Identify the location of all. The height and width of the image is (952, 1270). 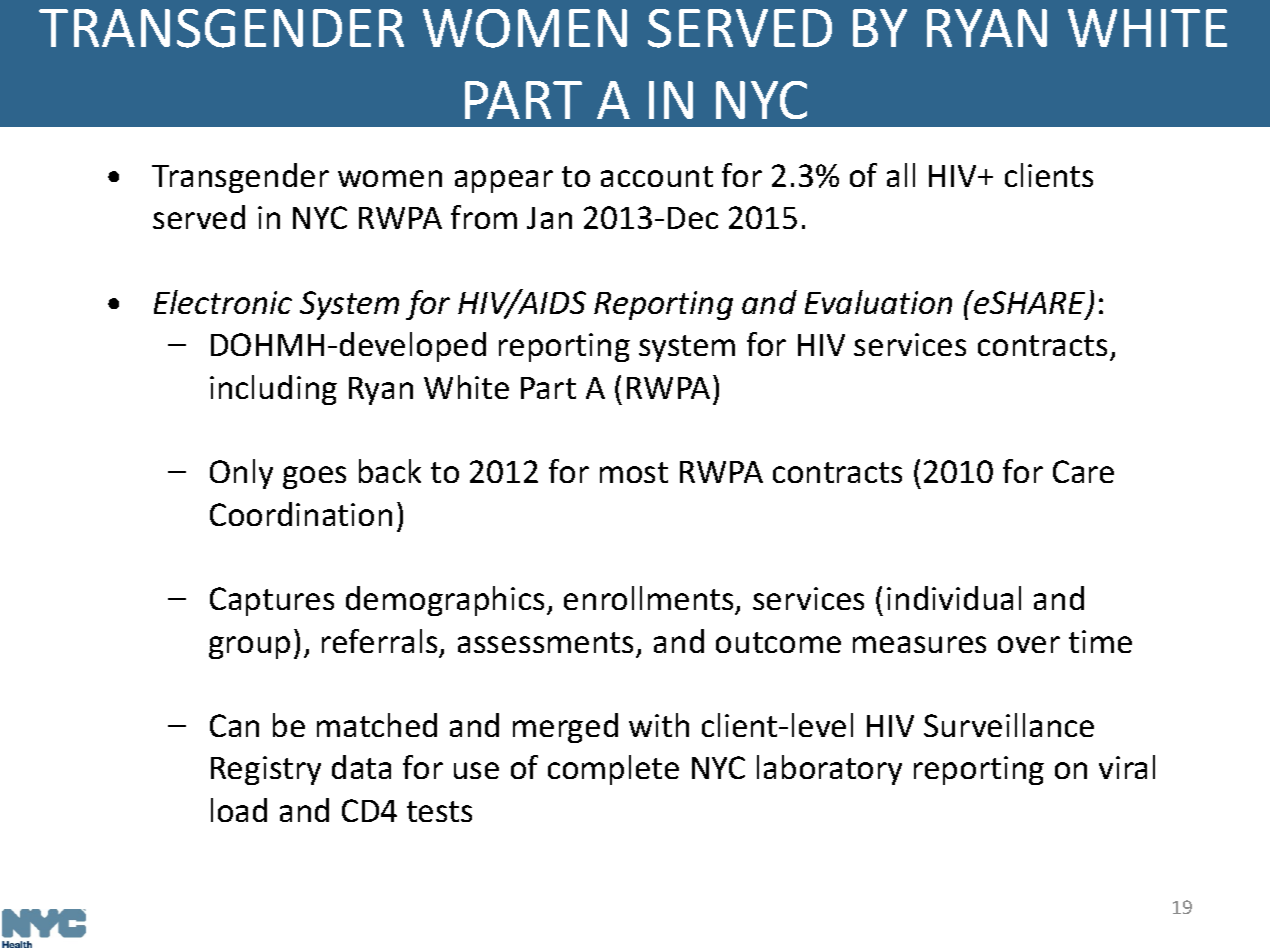
(901, 175).
